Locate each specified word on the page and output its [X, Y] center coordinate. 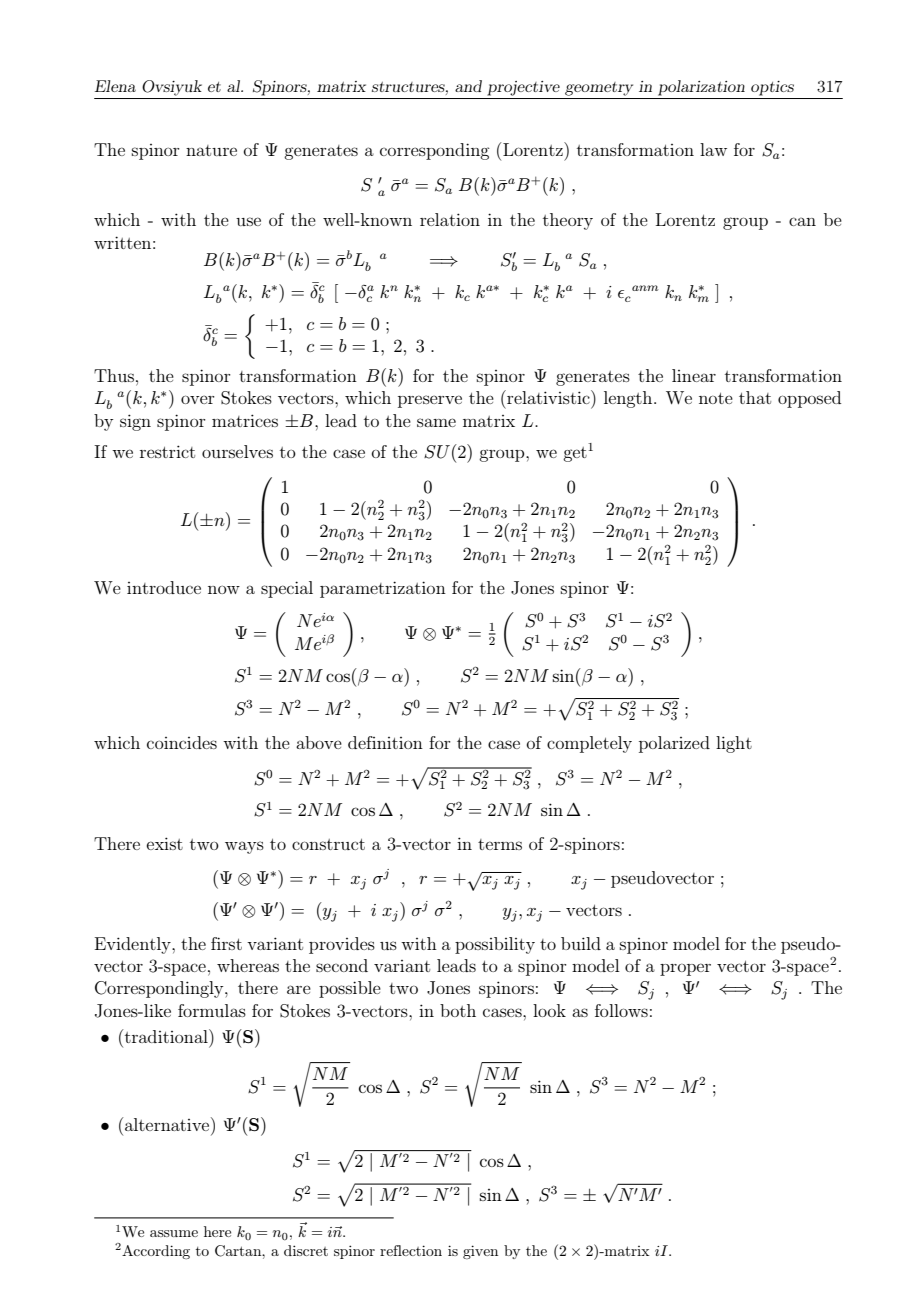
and [468, 86]
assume [174, 1233]
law [713, 149]
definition [385, 742]
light [734, 744]
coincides [182, 742]
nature [211, 150]
